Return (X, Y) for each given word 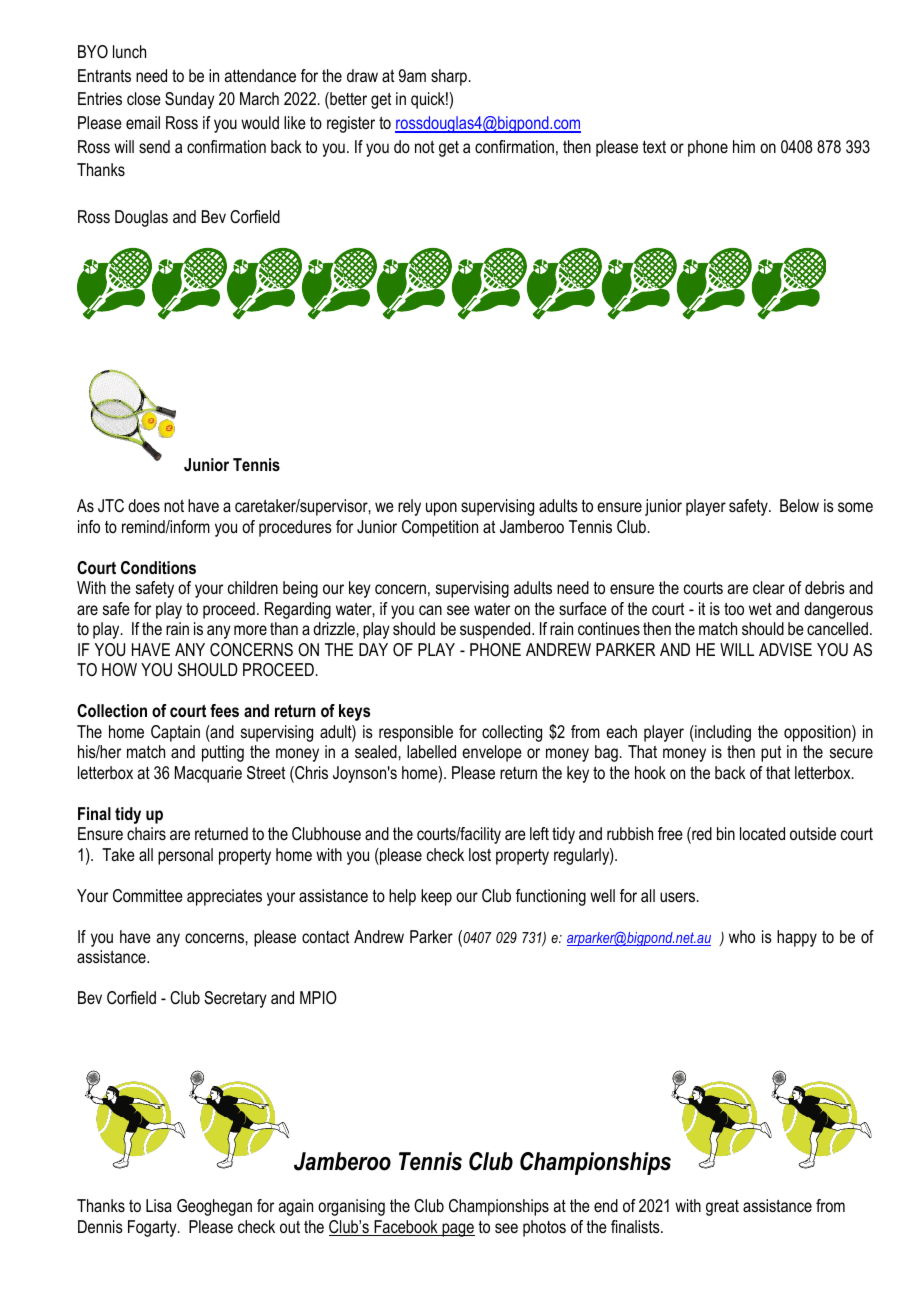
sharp (449, 77)
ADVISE (785, 650)
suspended (496, 630)
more (250, 630)
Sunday (190, 100)
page (457, 1230)
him (744, 146)
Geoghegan (214, 1207)
